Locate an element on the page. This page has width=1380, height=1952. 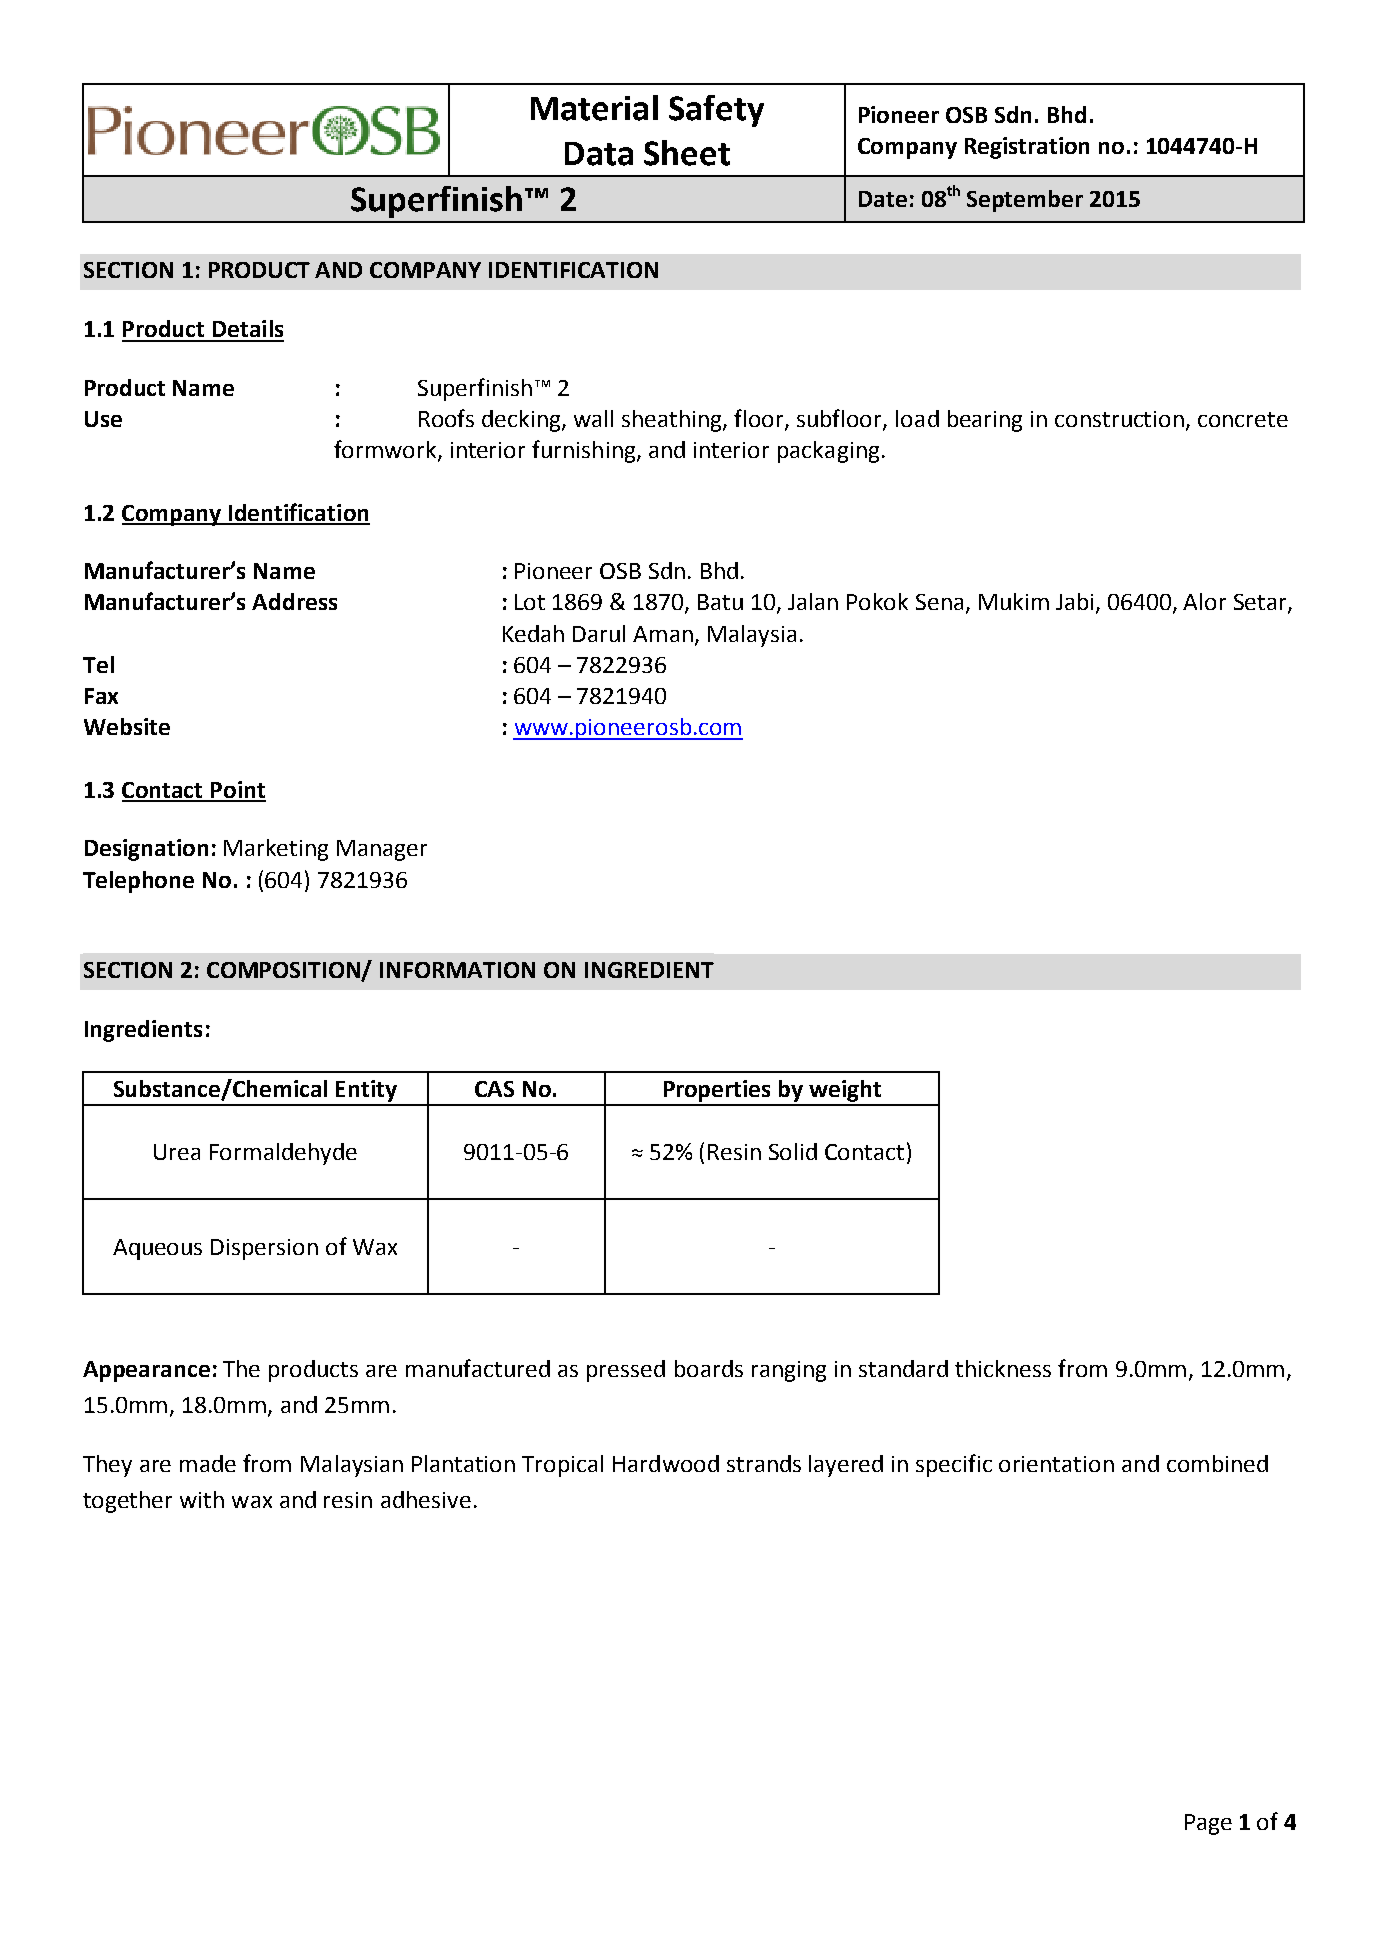
Page is located at coordinates (1208, 1824).
